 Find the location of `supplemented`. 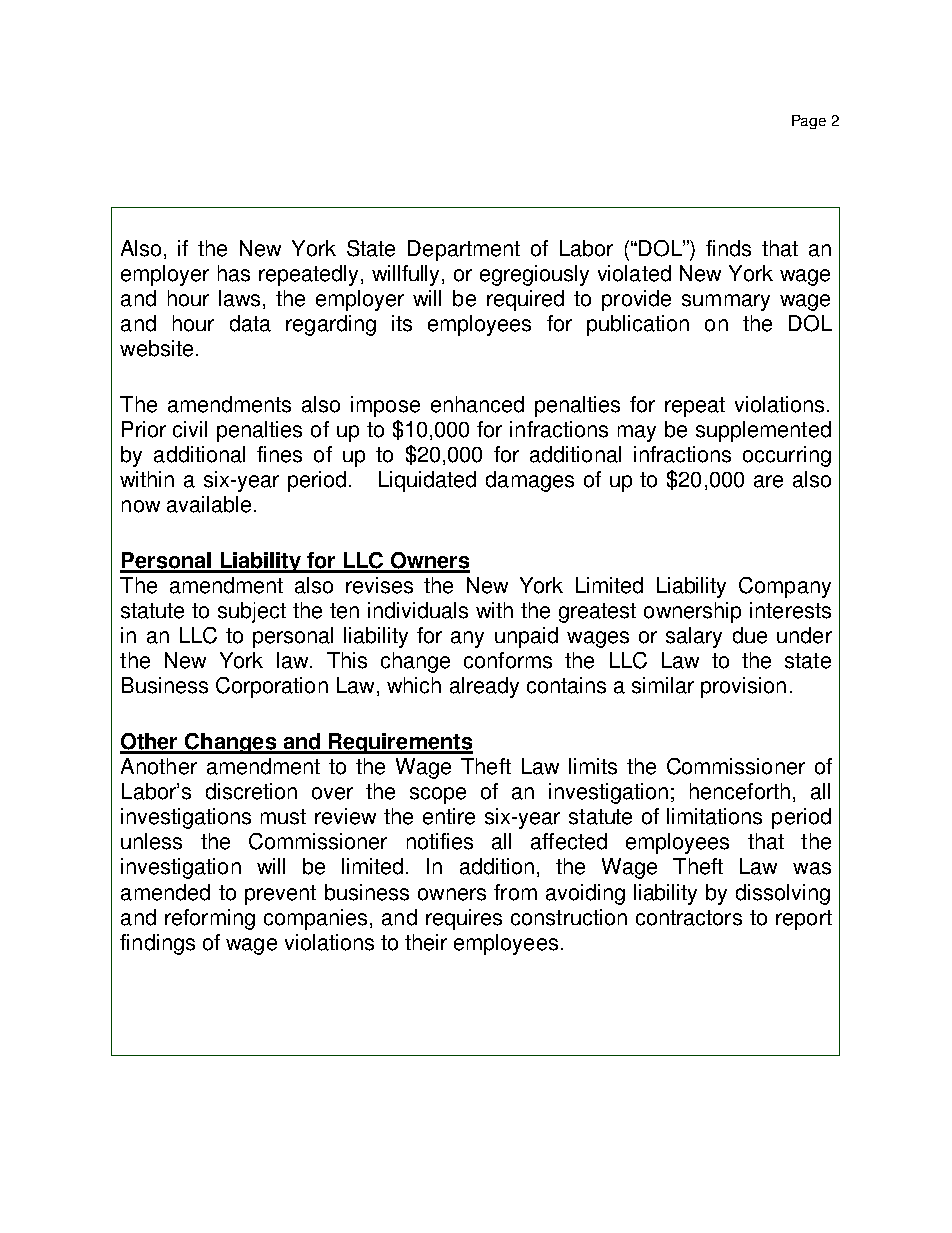

supplemented is located at coordinates (763, 431).
